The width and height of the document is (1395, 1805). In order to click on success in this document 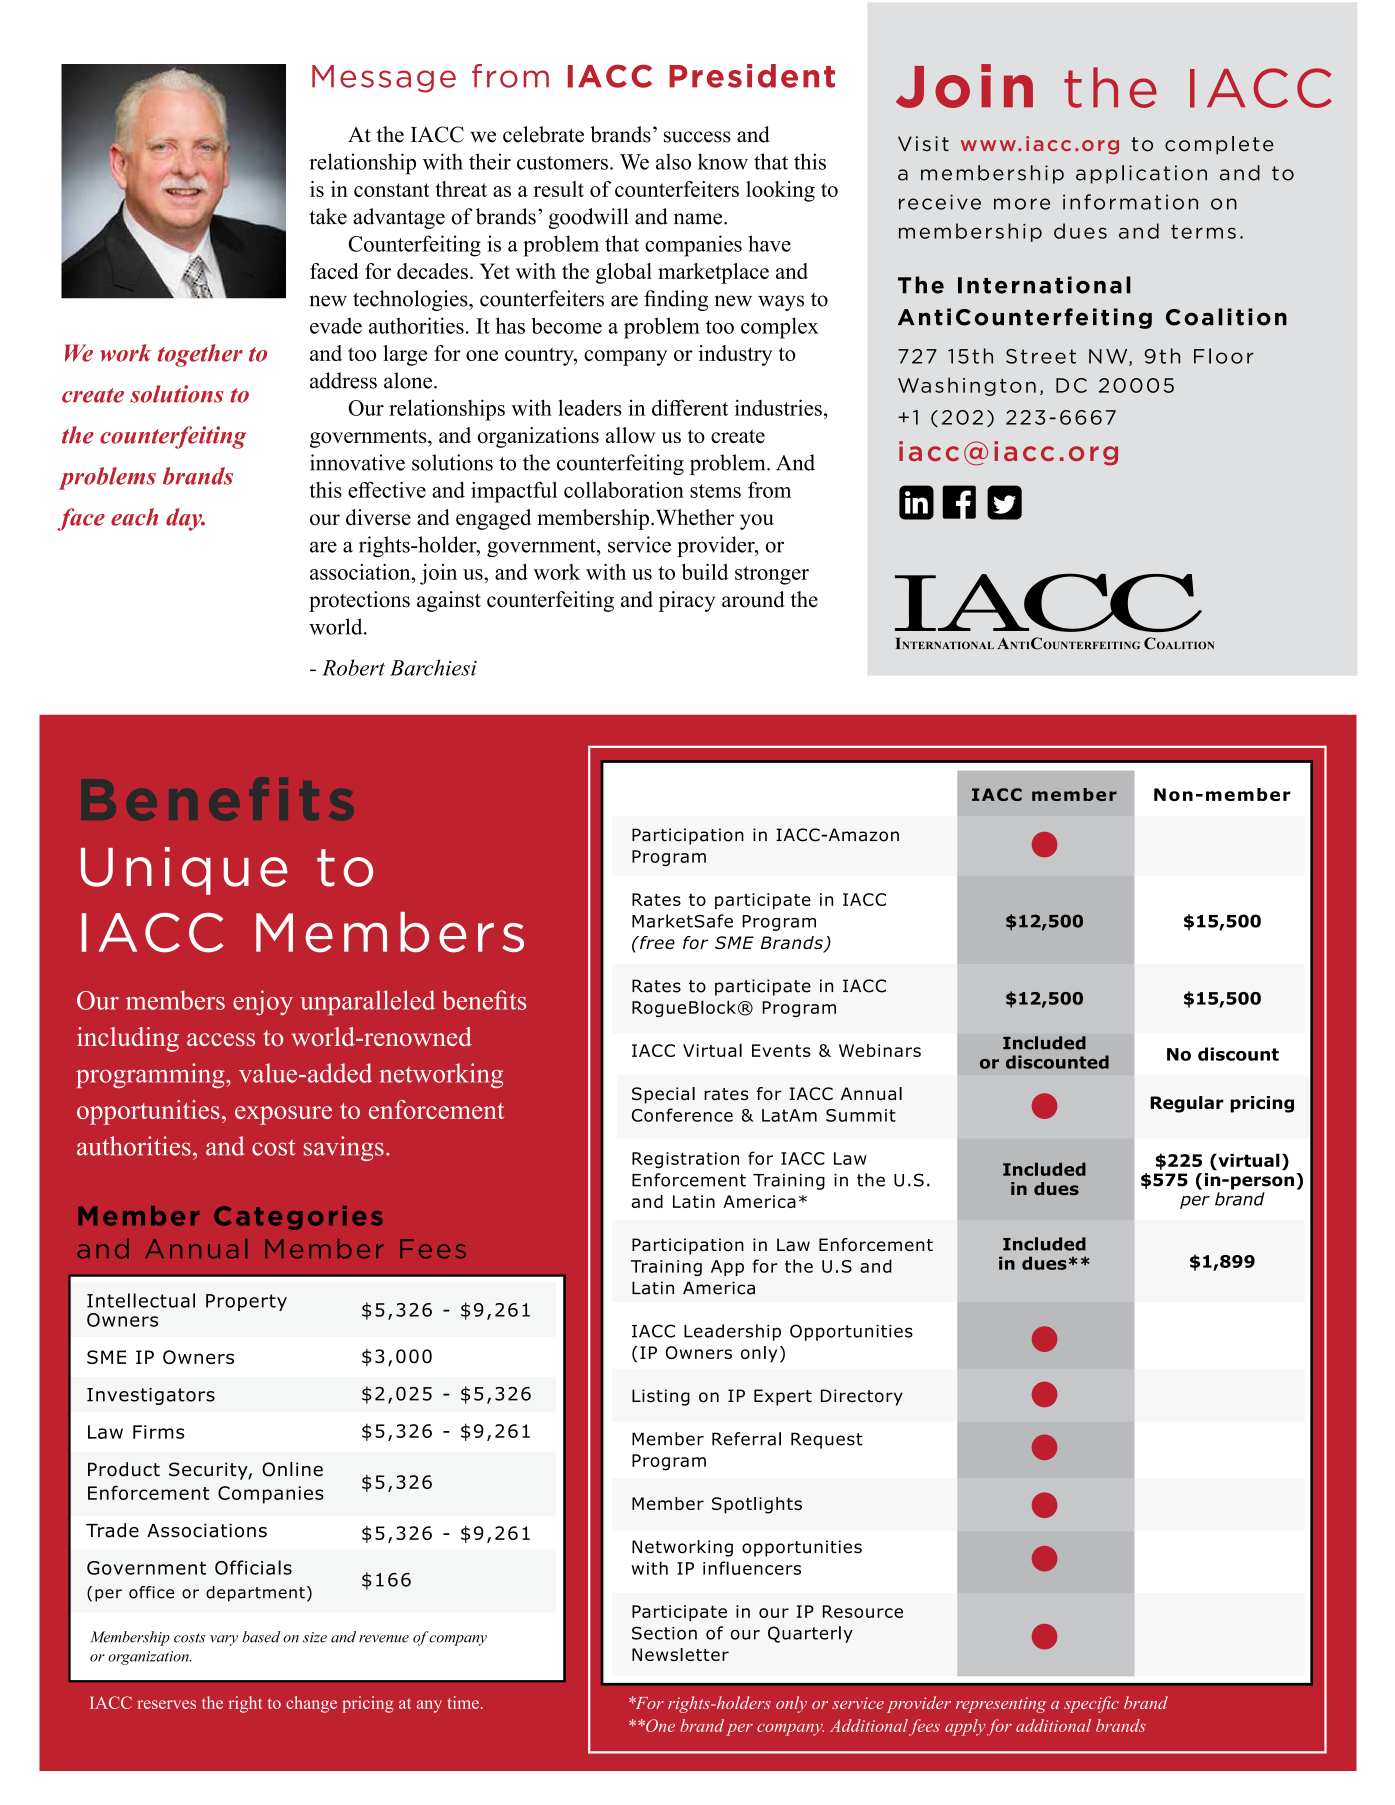, I will do `click(697, 137)`.
